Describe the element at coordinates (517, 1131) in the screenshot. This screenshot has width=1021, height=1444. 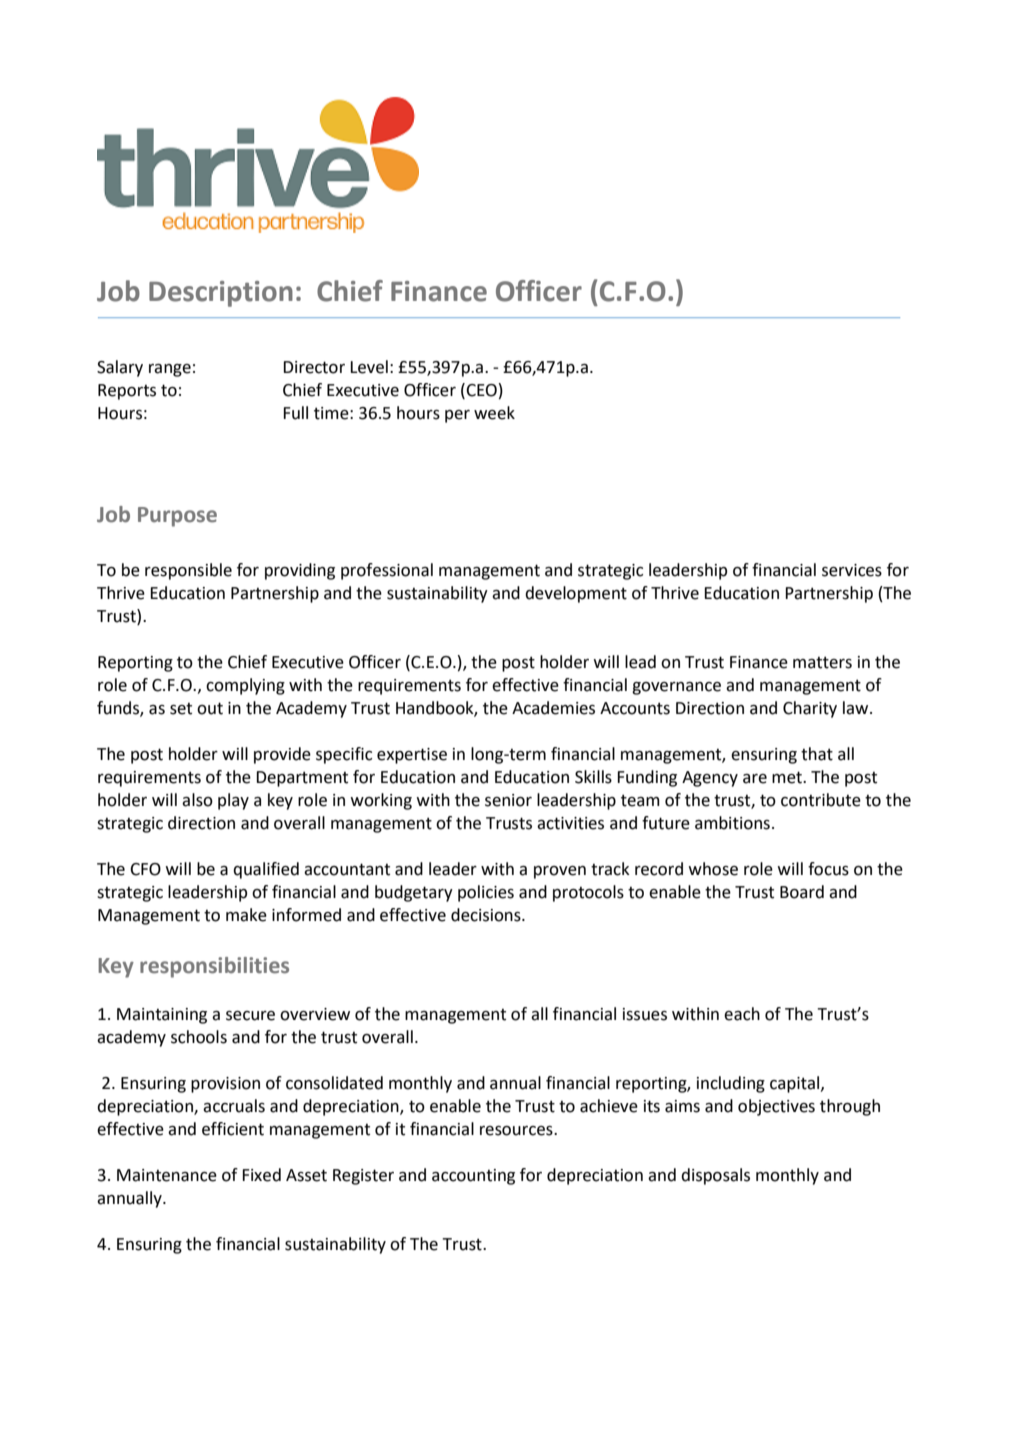
I see `resources` at that location.
